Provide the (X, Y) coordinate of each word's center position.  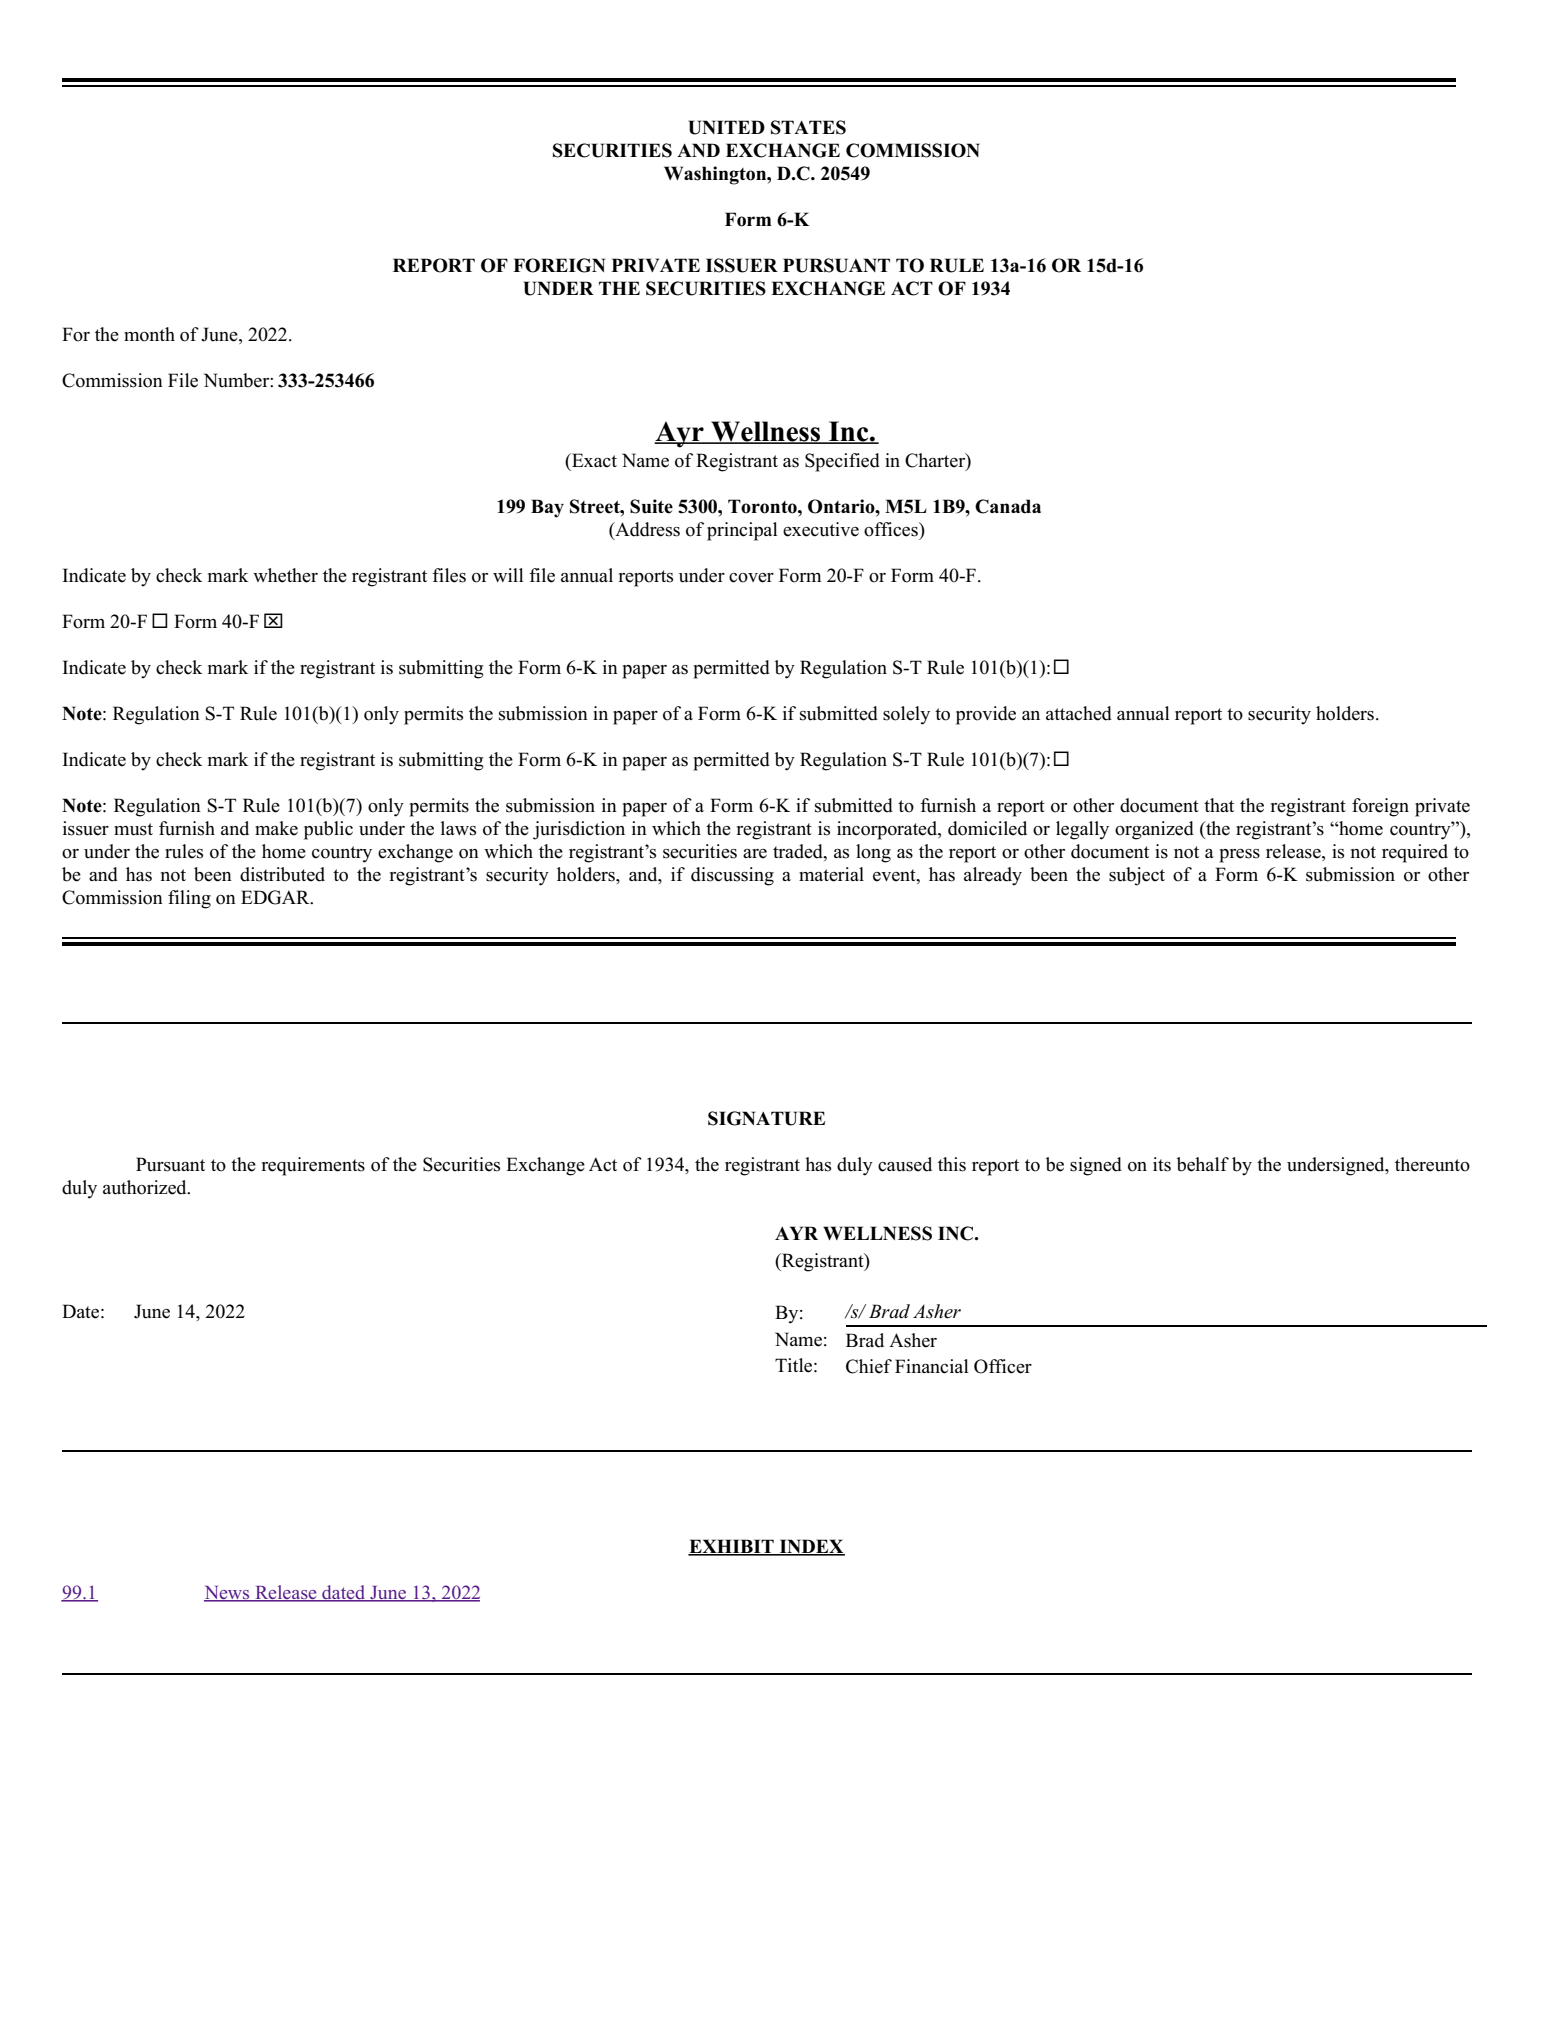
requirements (313, 1166)
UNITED (727, 127)
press (1239, 856)
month (149, 334)
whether (285, 575)
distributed (282, 874)
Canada (1008, 506)
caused (905, 1164)
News (228, 1593)
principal (742, 531)
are (755, 854)
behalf (1203, 1164)
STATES (808, 127)
